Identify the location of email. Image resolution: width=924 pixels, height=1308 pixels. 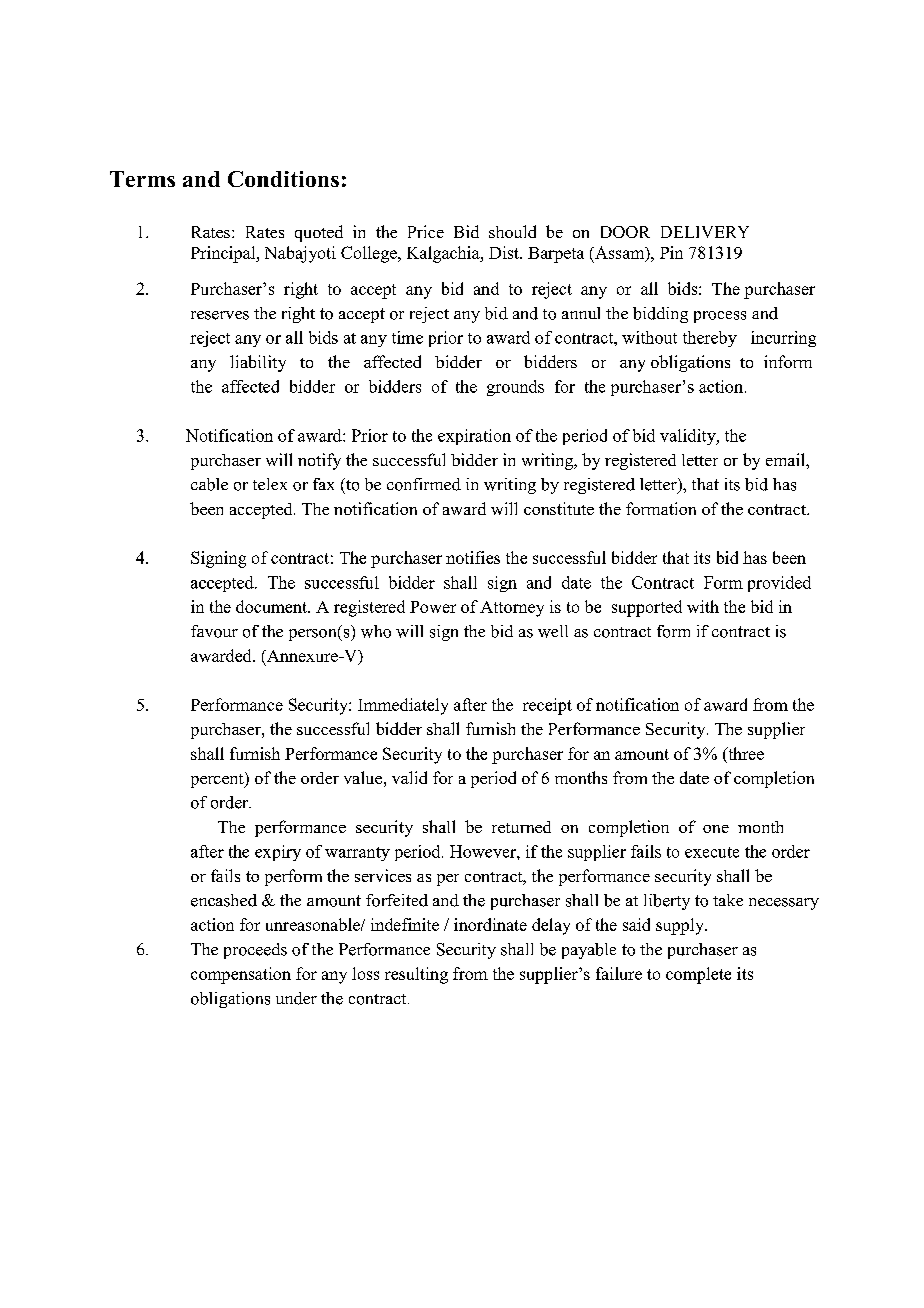
(786, 459).
